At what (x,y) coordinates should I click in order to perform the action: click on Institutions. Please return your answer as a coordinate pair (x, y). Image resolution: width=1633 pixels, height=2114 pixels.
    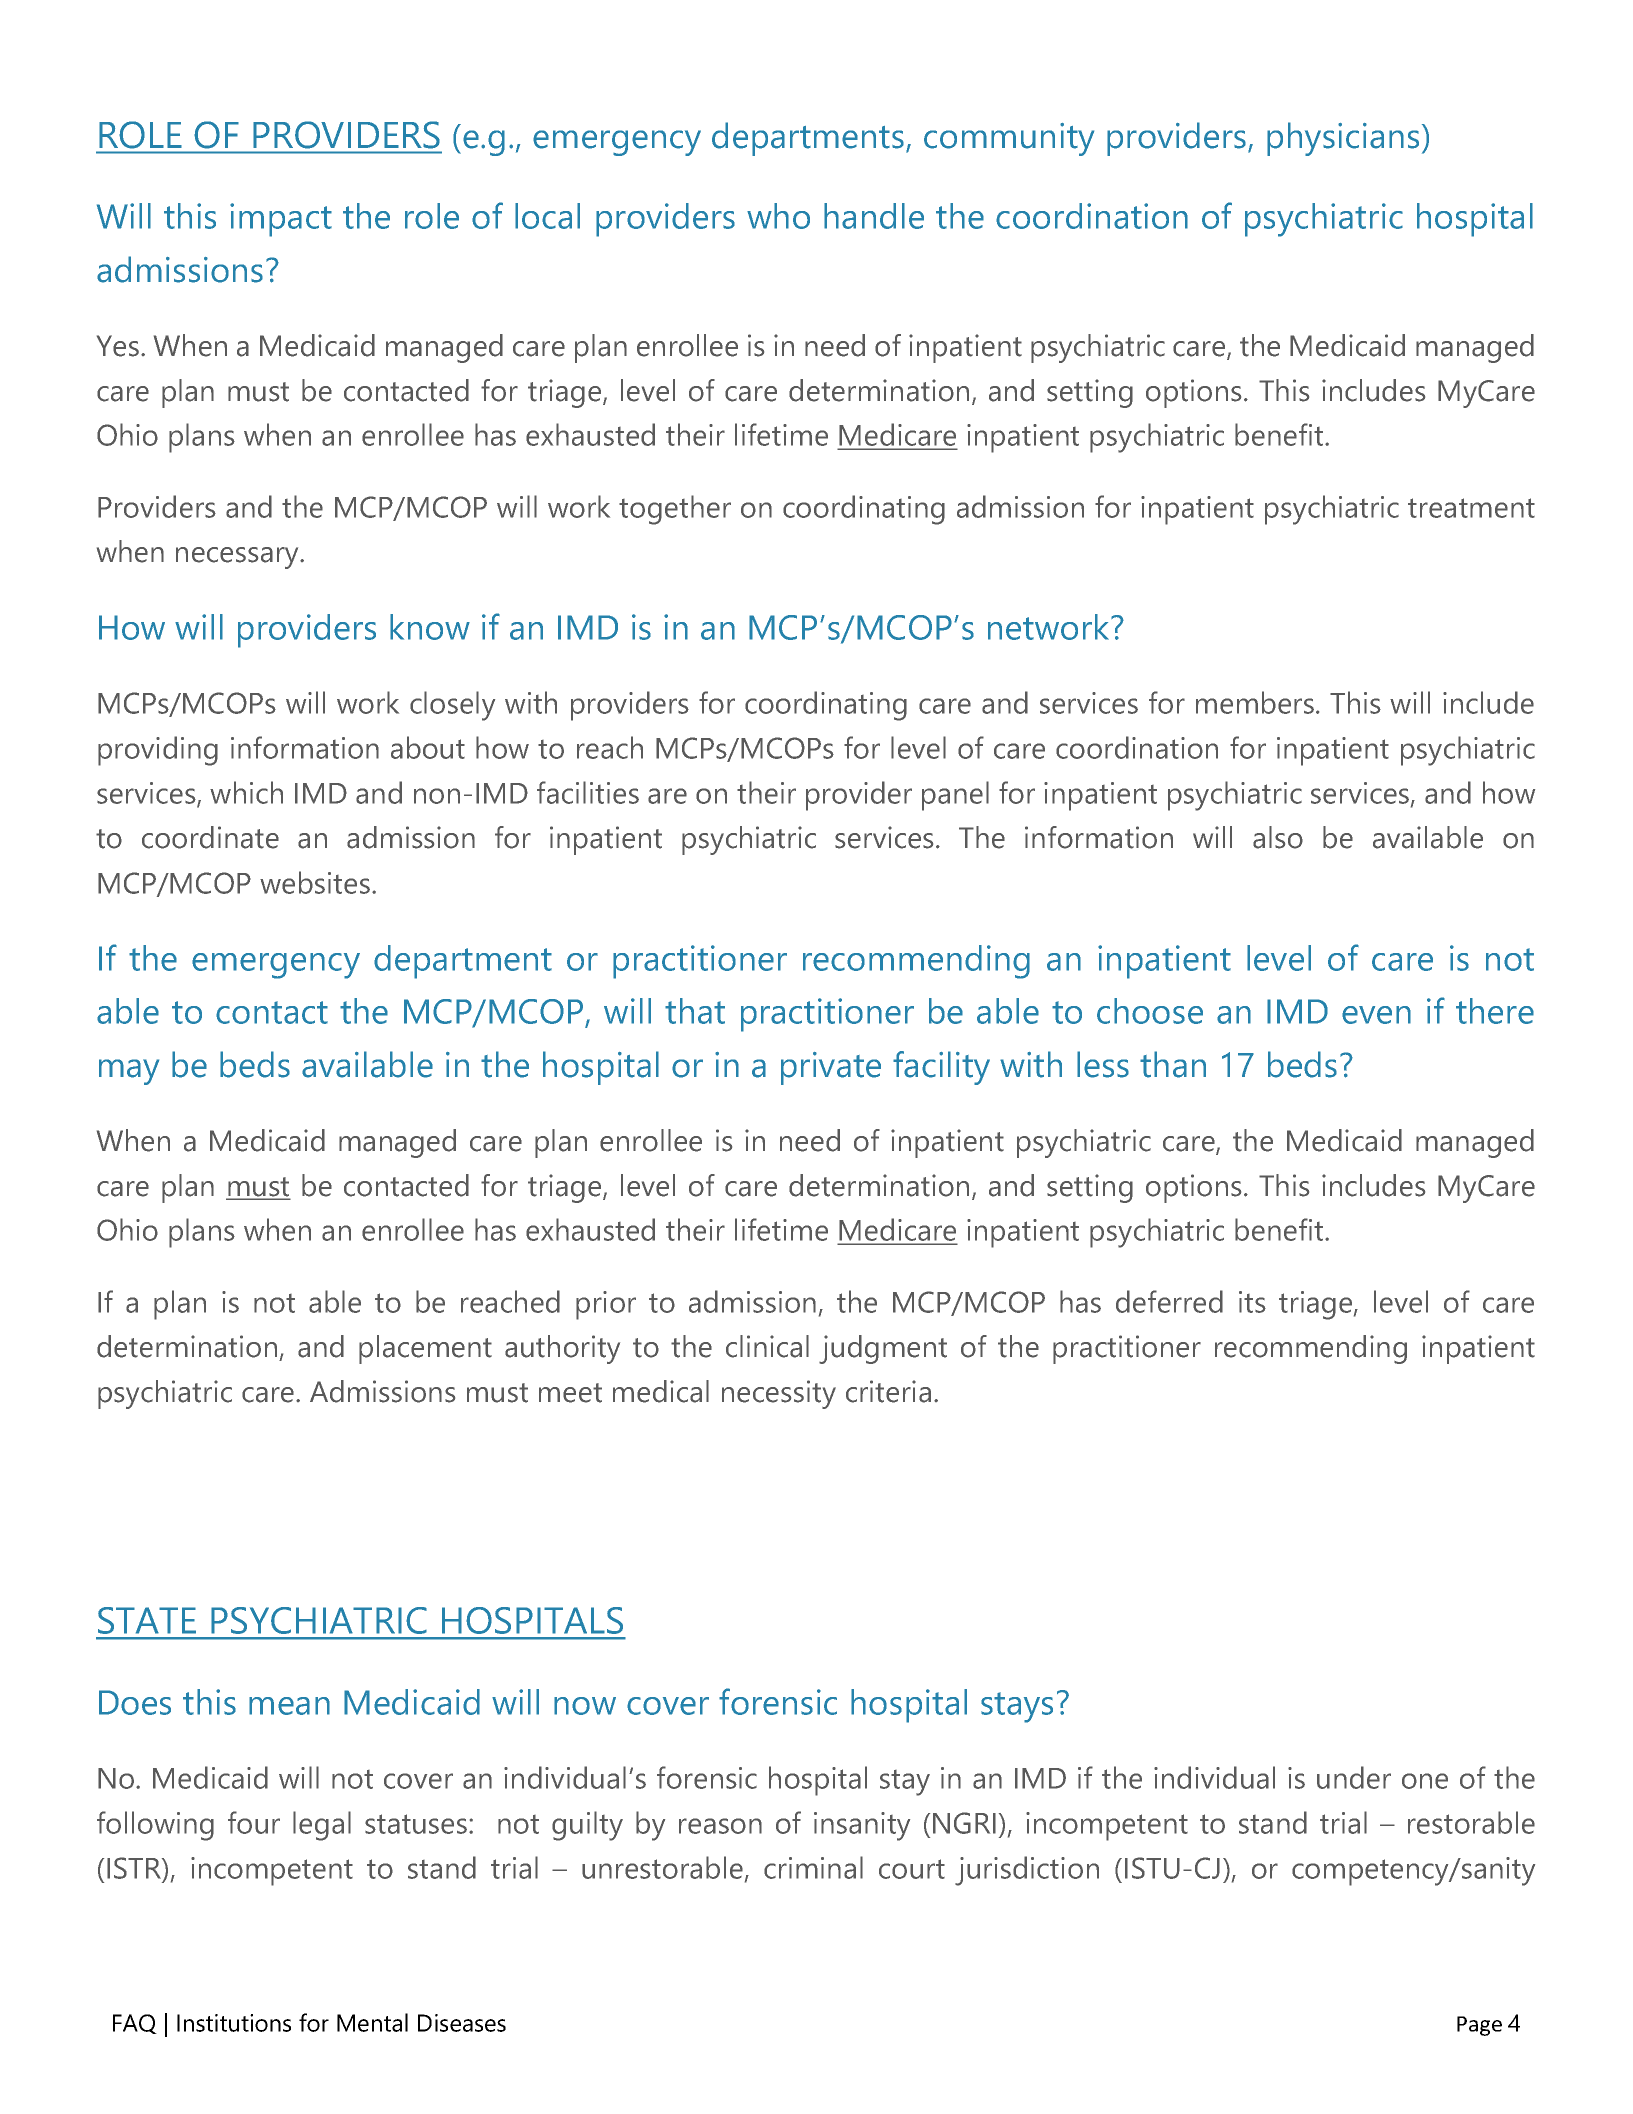
    Looking at the image, I should click on (234, 2023).
